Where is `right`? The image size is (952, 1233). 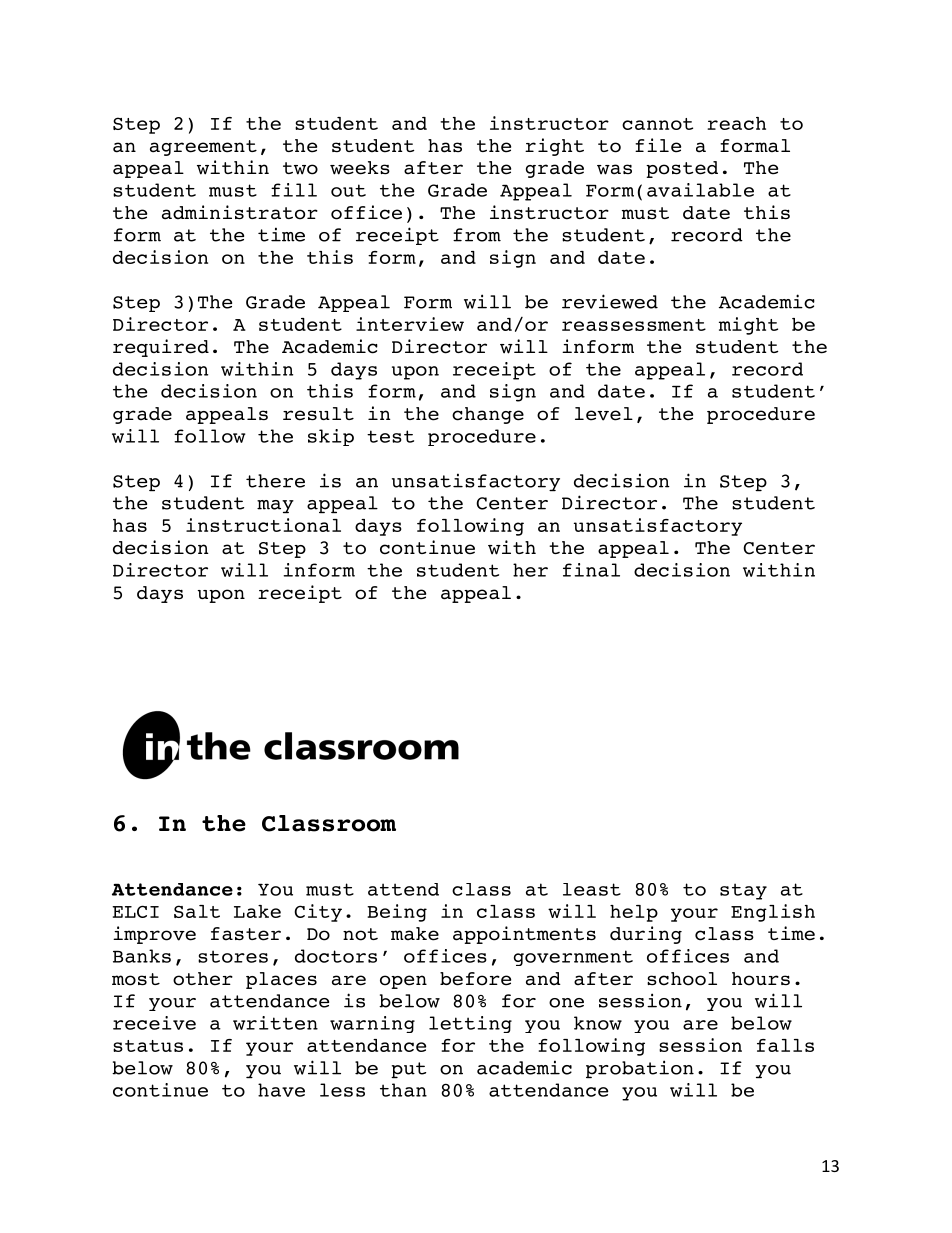
right is located at coordinates (554, 147).
